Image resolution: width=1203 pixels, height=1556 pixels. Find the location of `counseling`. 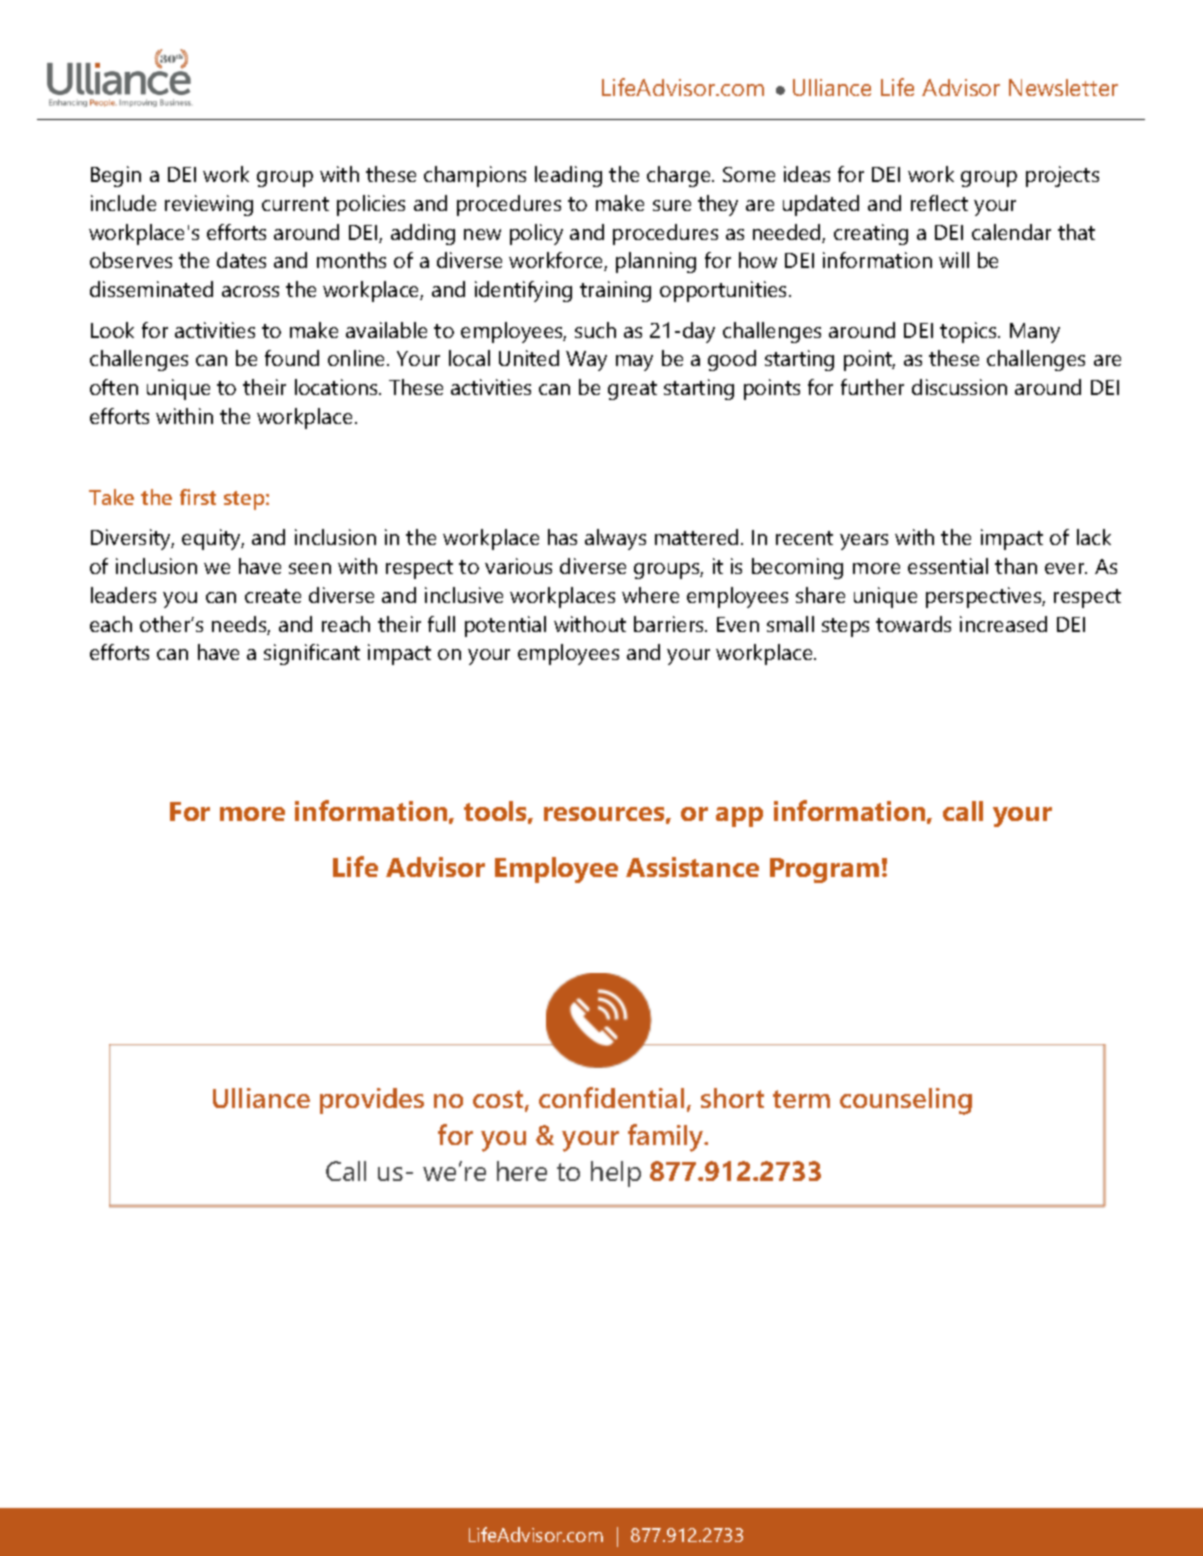

counseling is located at coordinates (906, 1101).
